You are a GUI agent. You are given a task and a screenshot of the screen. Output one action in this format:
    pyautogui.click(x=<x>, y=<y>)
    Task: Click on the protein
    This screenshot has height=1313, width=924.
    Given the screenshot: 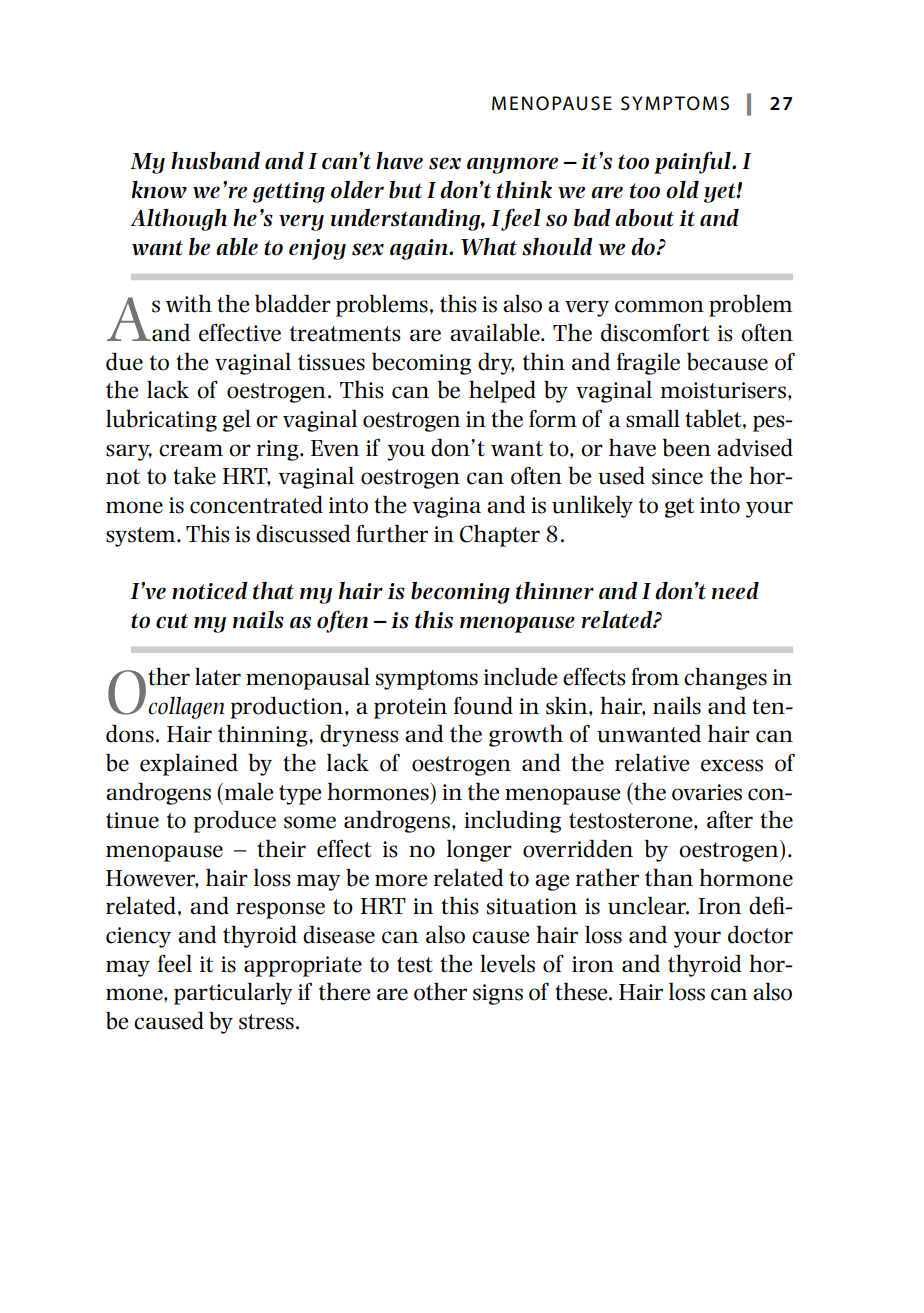 What is the action you would take?
    pyautogui.click(x=410, y=708)
